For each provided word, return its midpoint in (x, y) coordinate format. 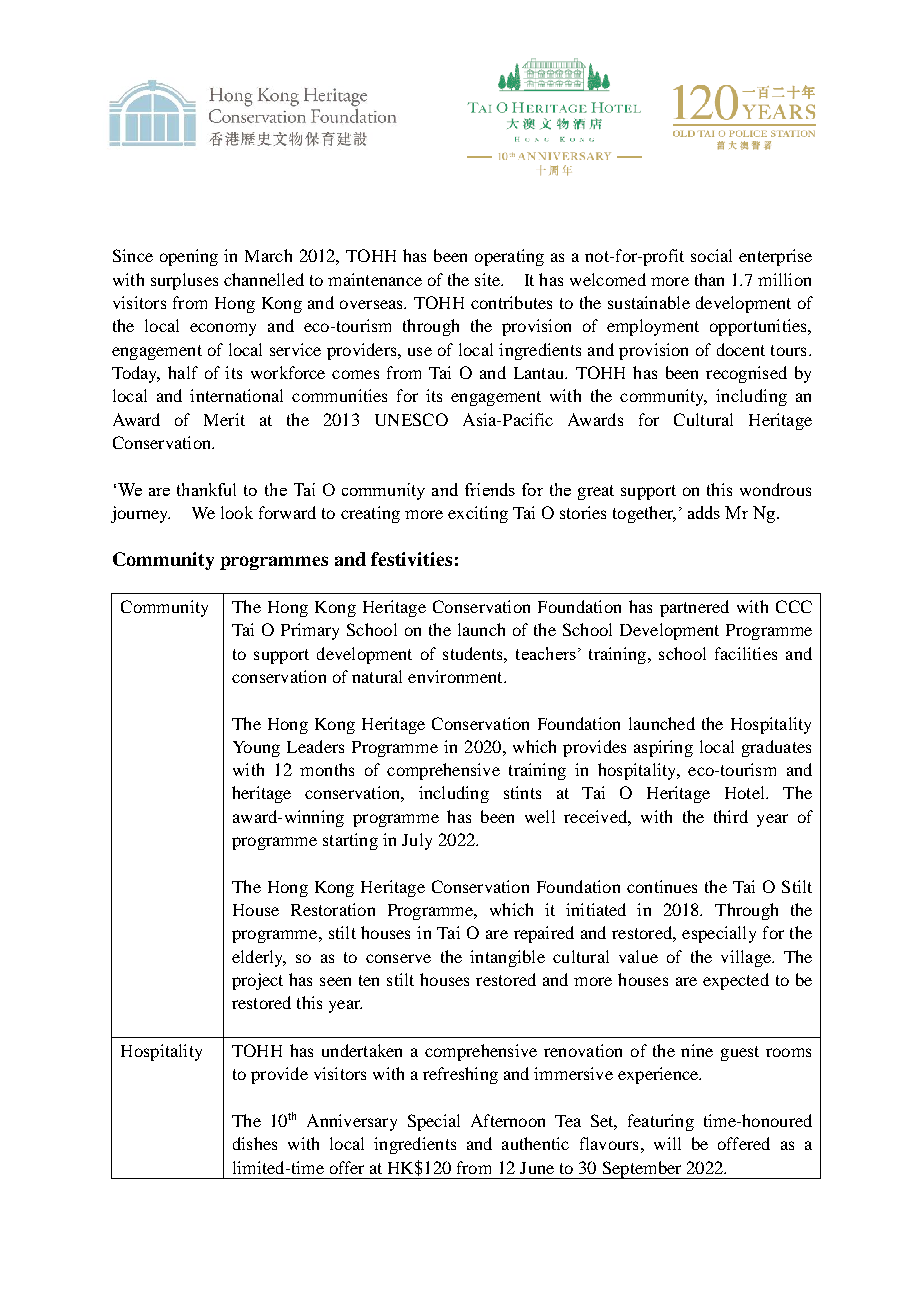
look (237, 512)
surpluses (184, 281)
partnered (694, 608)
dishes (255, 1143)
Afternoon (508, 1120)
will (667, 1143)
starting (350, 841)
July (417, 841)
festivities (411, 559)
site (489, 279)
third (731, 816)
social (711, 255)
